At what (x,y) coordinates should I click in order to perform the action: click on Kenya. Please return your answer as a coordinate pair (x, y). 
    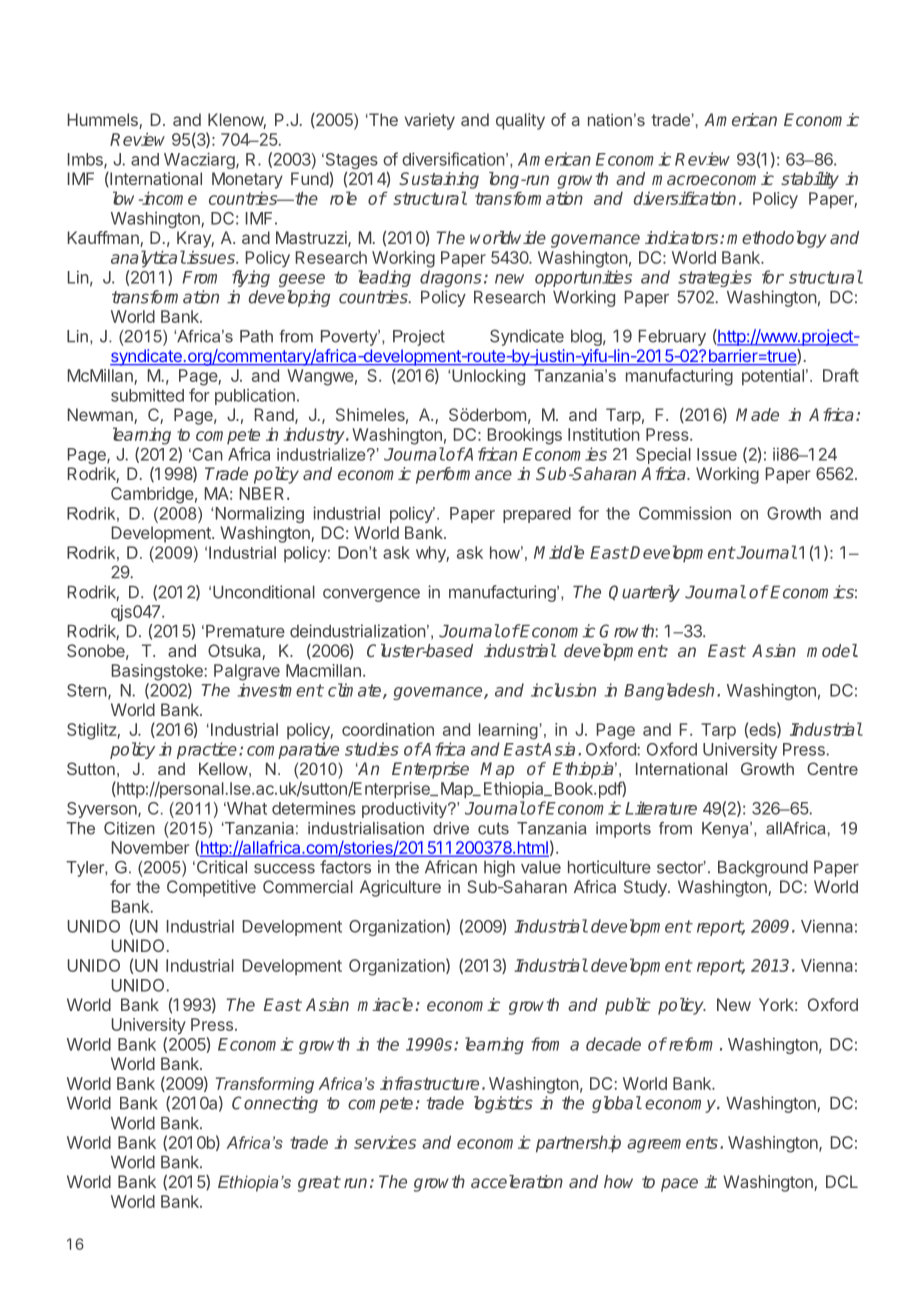
    Looking at the image, I should click on (726, 830).
